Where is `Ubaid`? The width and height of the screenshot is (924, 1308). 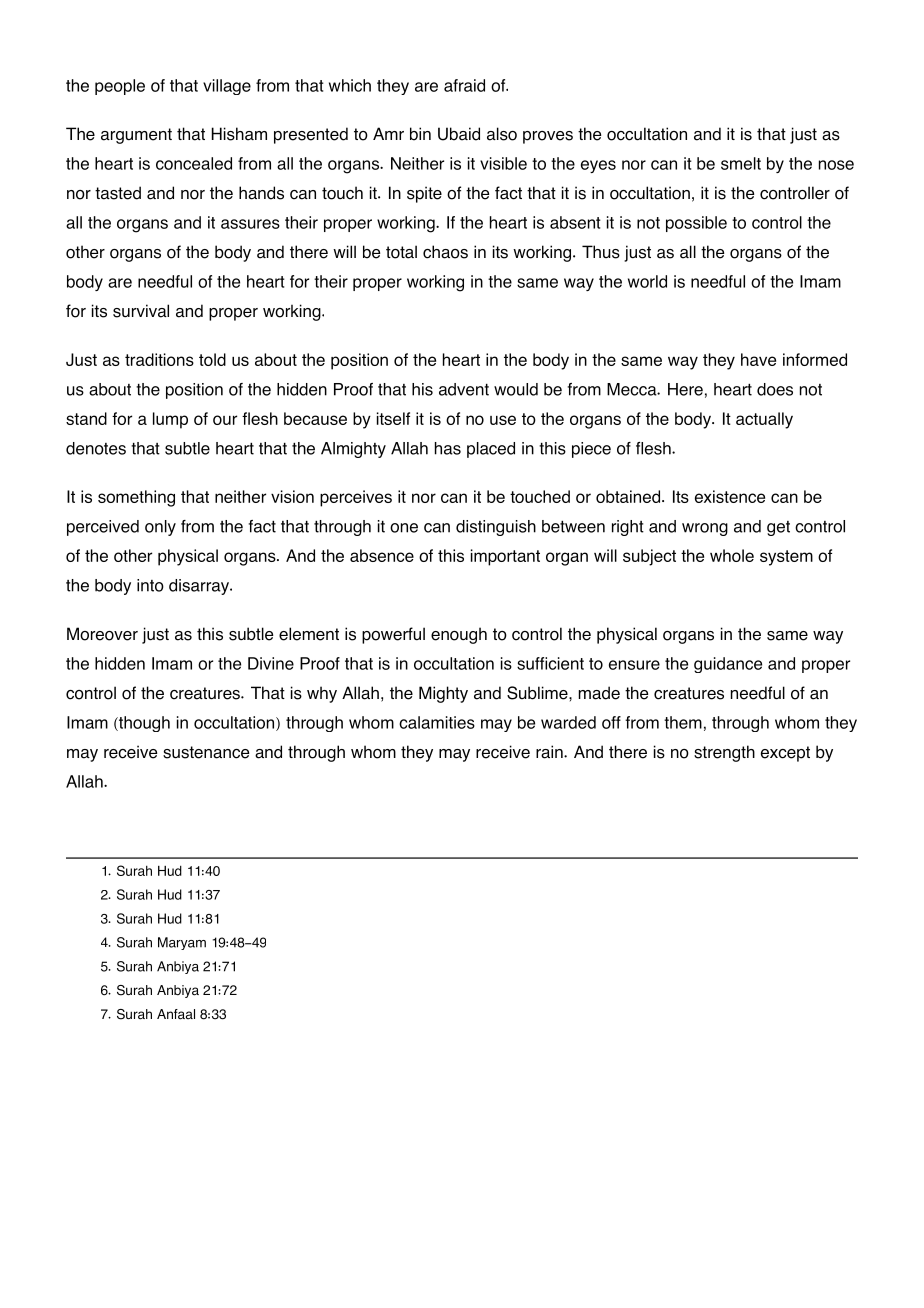
Ubaid is located at coordinates (459, 134).
